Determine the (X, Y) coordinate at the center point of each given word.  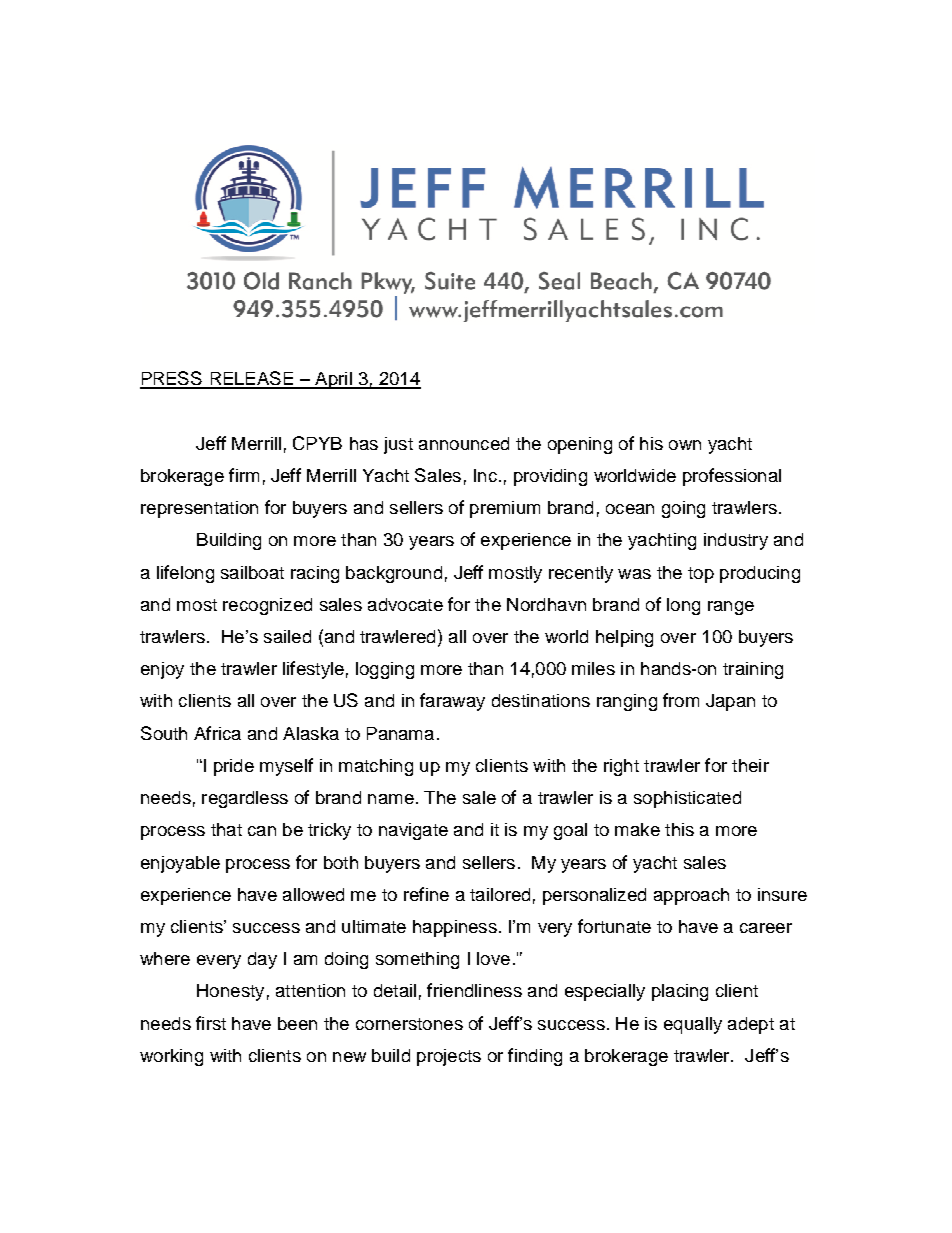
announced (464, 443)
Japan (730, 702)
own (685, 445)
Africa (217, 733)
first (211, 1023)
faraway (452, 702)
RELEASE (252, 379)
